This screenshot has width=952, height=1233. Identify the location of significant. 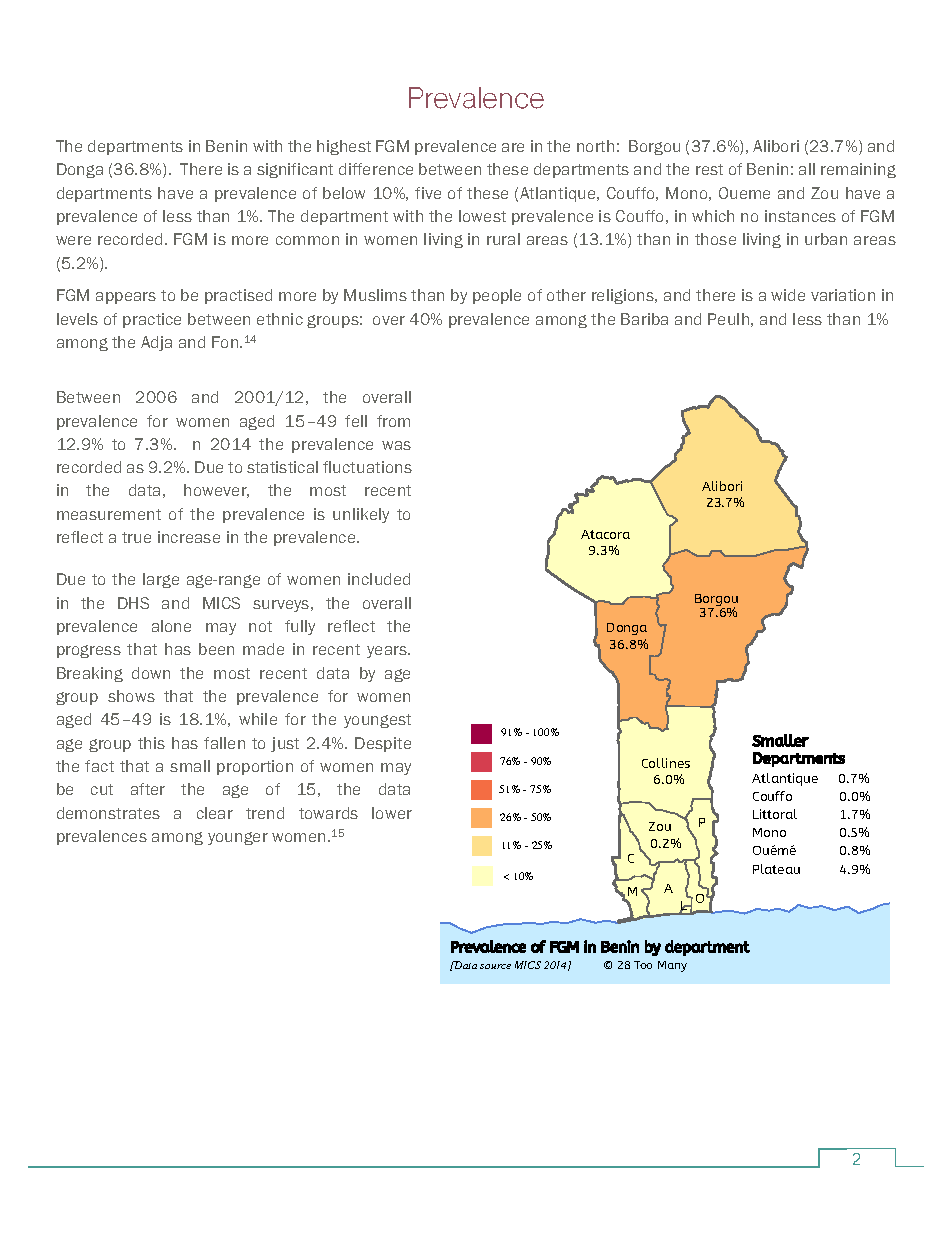
(295, 170).
